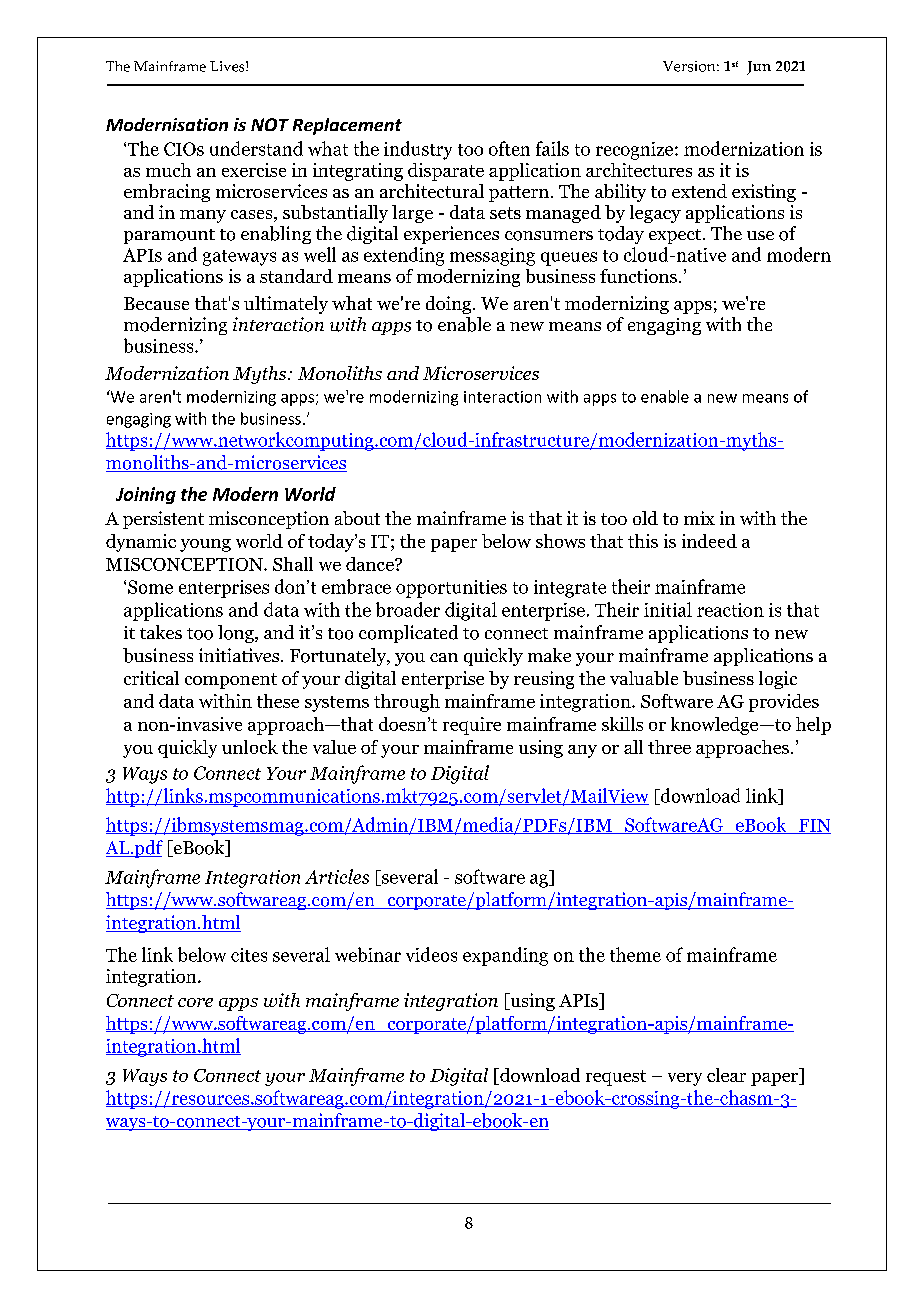 Image resolution: width=924 pixels, height=1308 pixels. Describe the element at coordinates (635, 954) in the screenshot. I see `theme` at that location.
